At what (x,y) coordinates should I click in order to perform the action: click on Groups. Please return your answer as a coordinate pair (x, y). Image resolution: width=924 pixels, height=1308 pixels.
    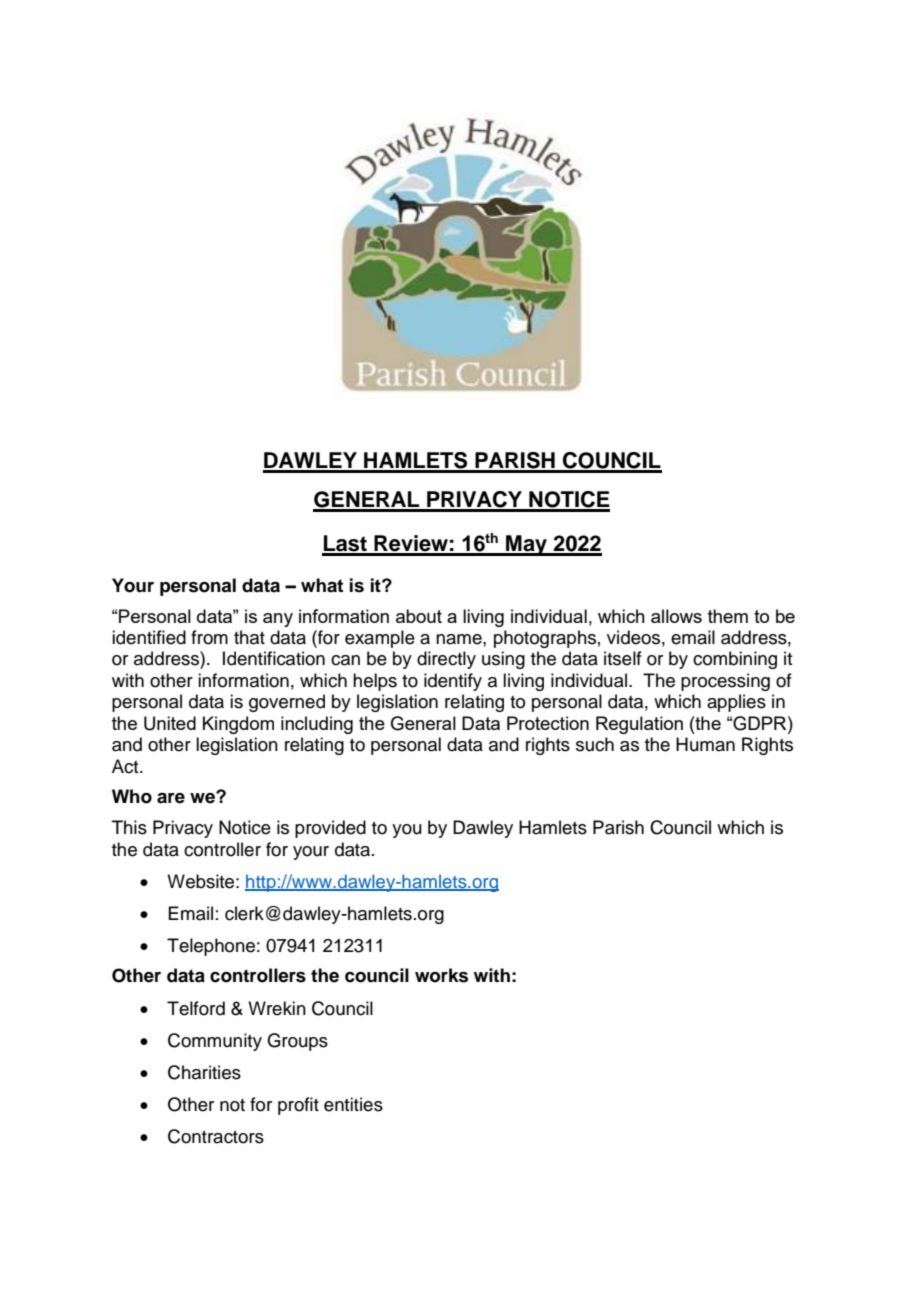
    Looking at the image, I should click on (297, 1042).
